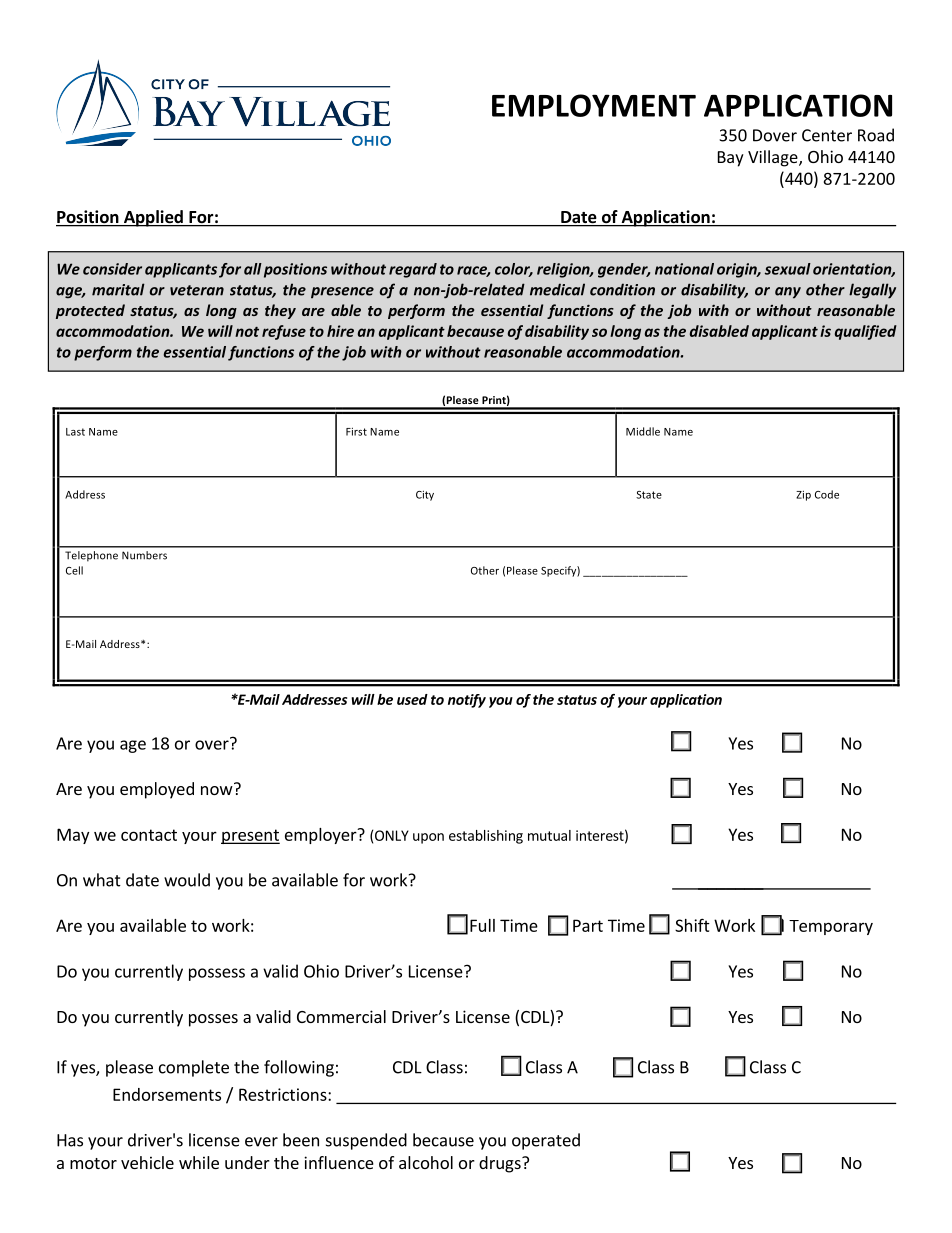 The height and width of the screenshot is (1233, 952). I want to click on Village, so click(774, 158).
